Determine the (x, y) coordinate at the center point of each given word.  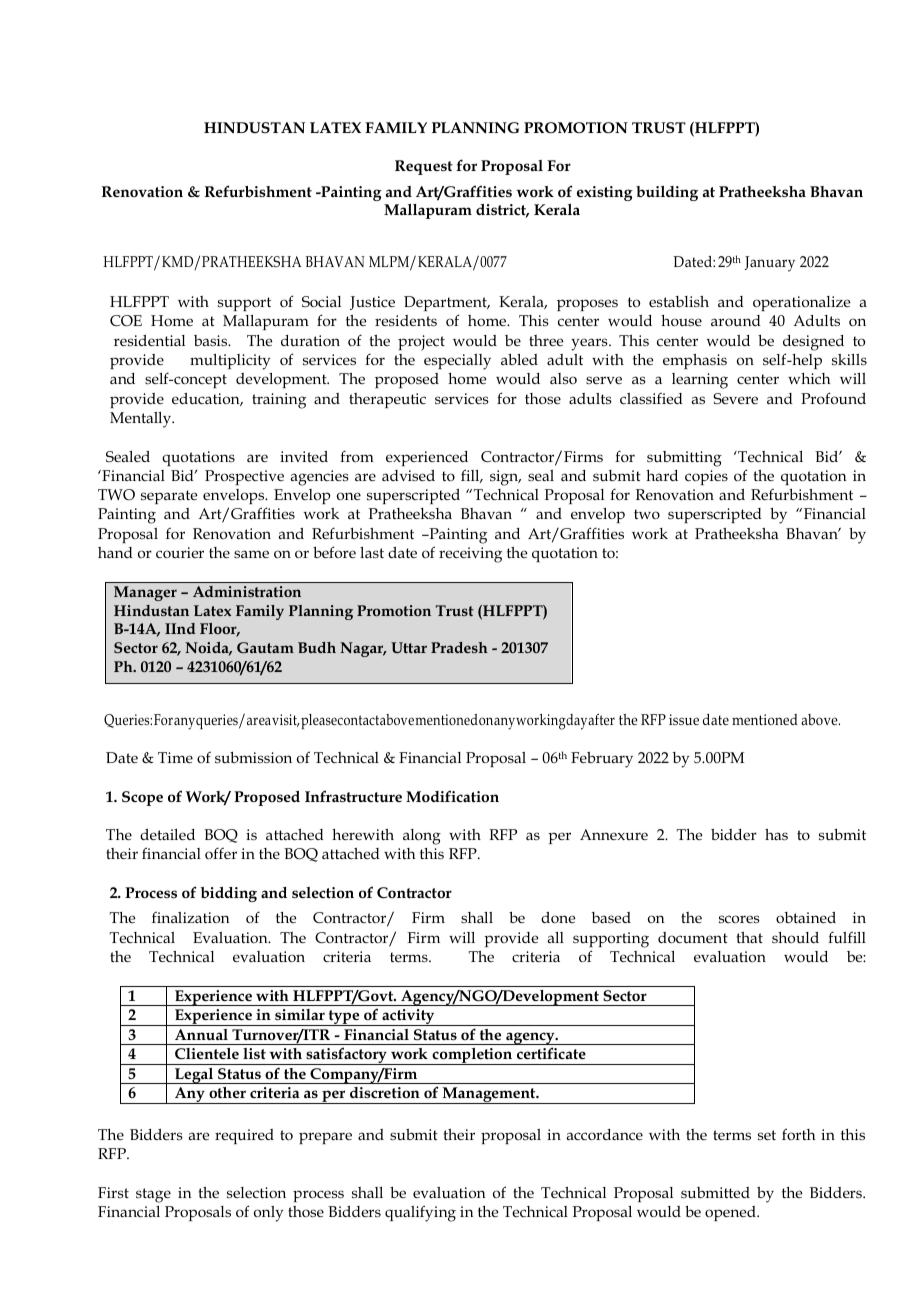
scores (739, 919)
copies (706, 477)
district (502, 211)
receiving (470, 555)
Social (321, 301)
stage (153, 1195)
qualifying (420, 1213)
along (422, 837)
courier (180, 552)
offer (221, 853)
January (770, 264)
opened (731, 1213)
